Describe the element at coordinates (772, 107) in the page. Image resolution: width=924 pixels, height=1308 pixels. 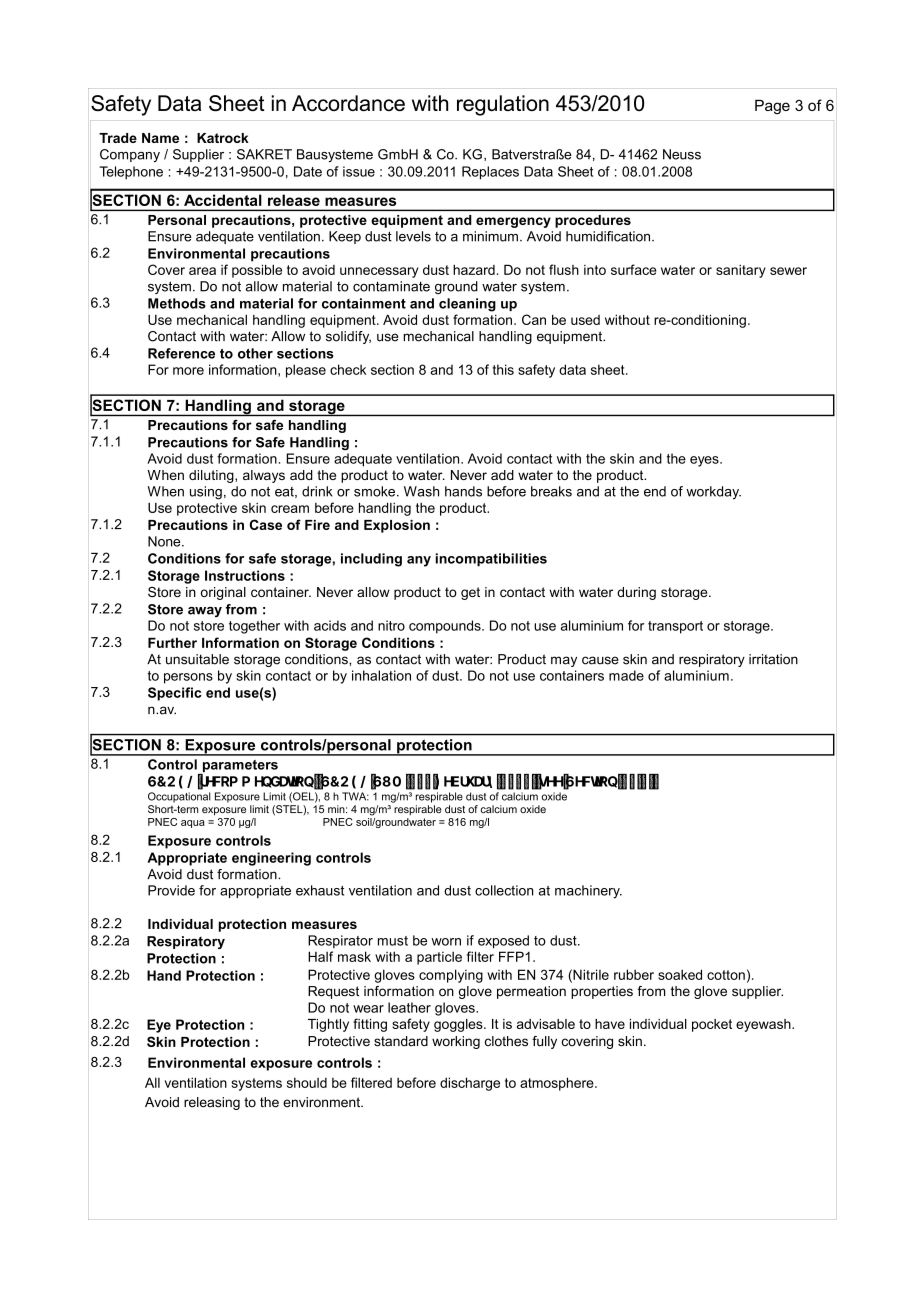
I see `Page` at that location.
